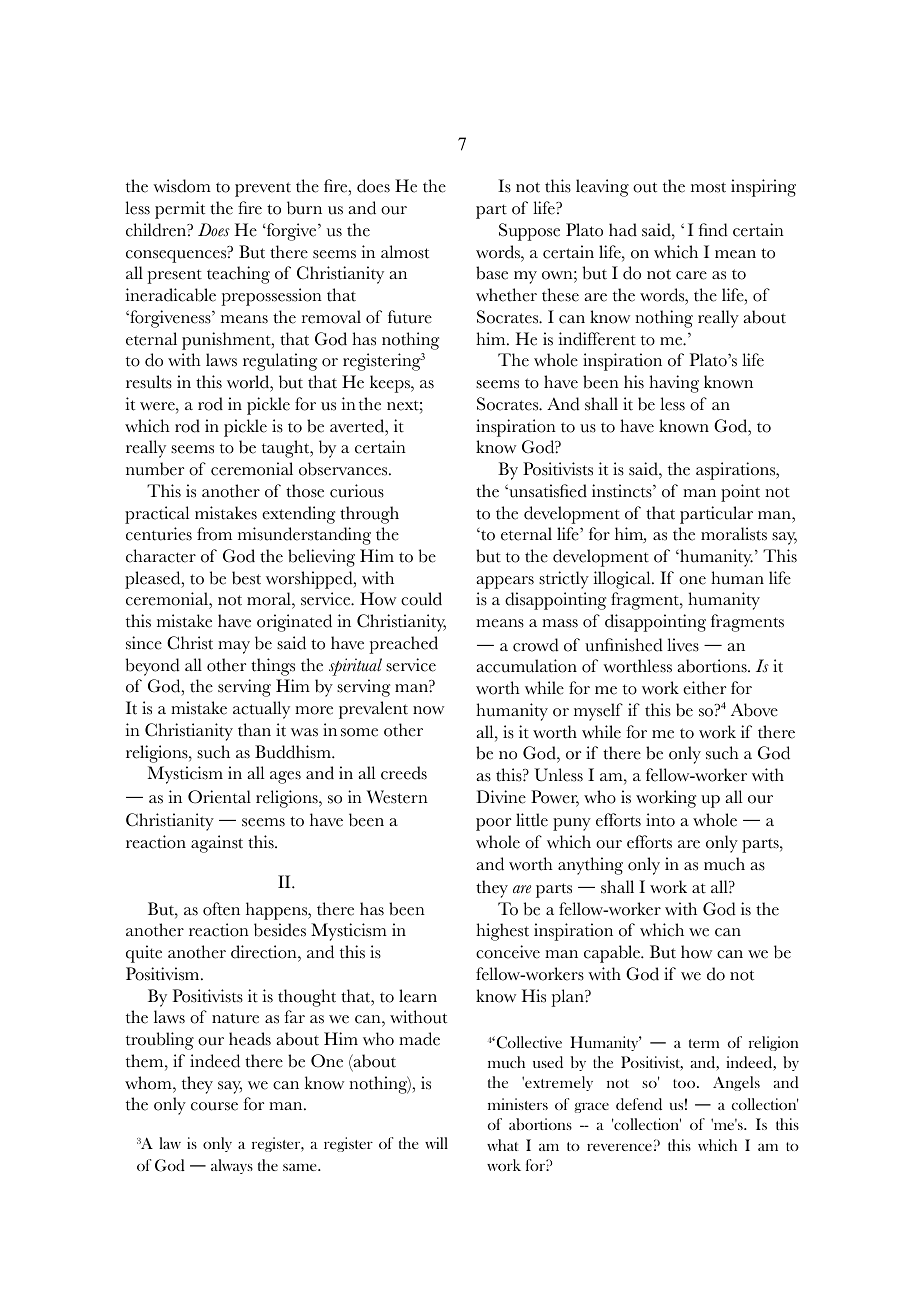 The height and width of the image is (1308, 924). What do you see at coordinates (214, 1106) in the image?
I see `course` at bounding box center [214, 1106].
